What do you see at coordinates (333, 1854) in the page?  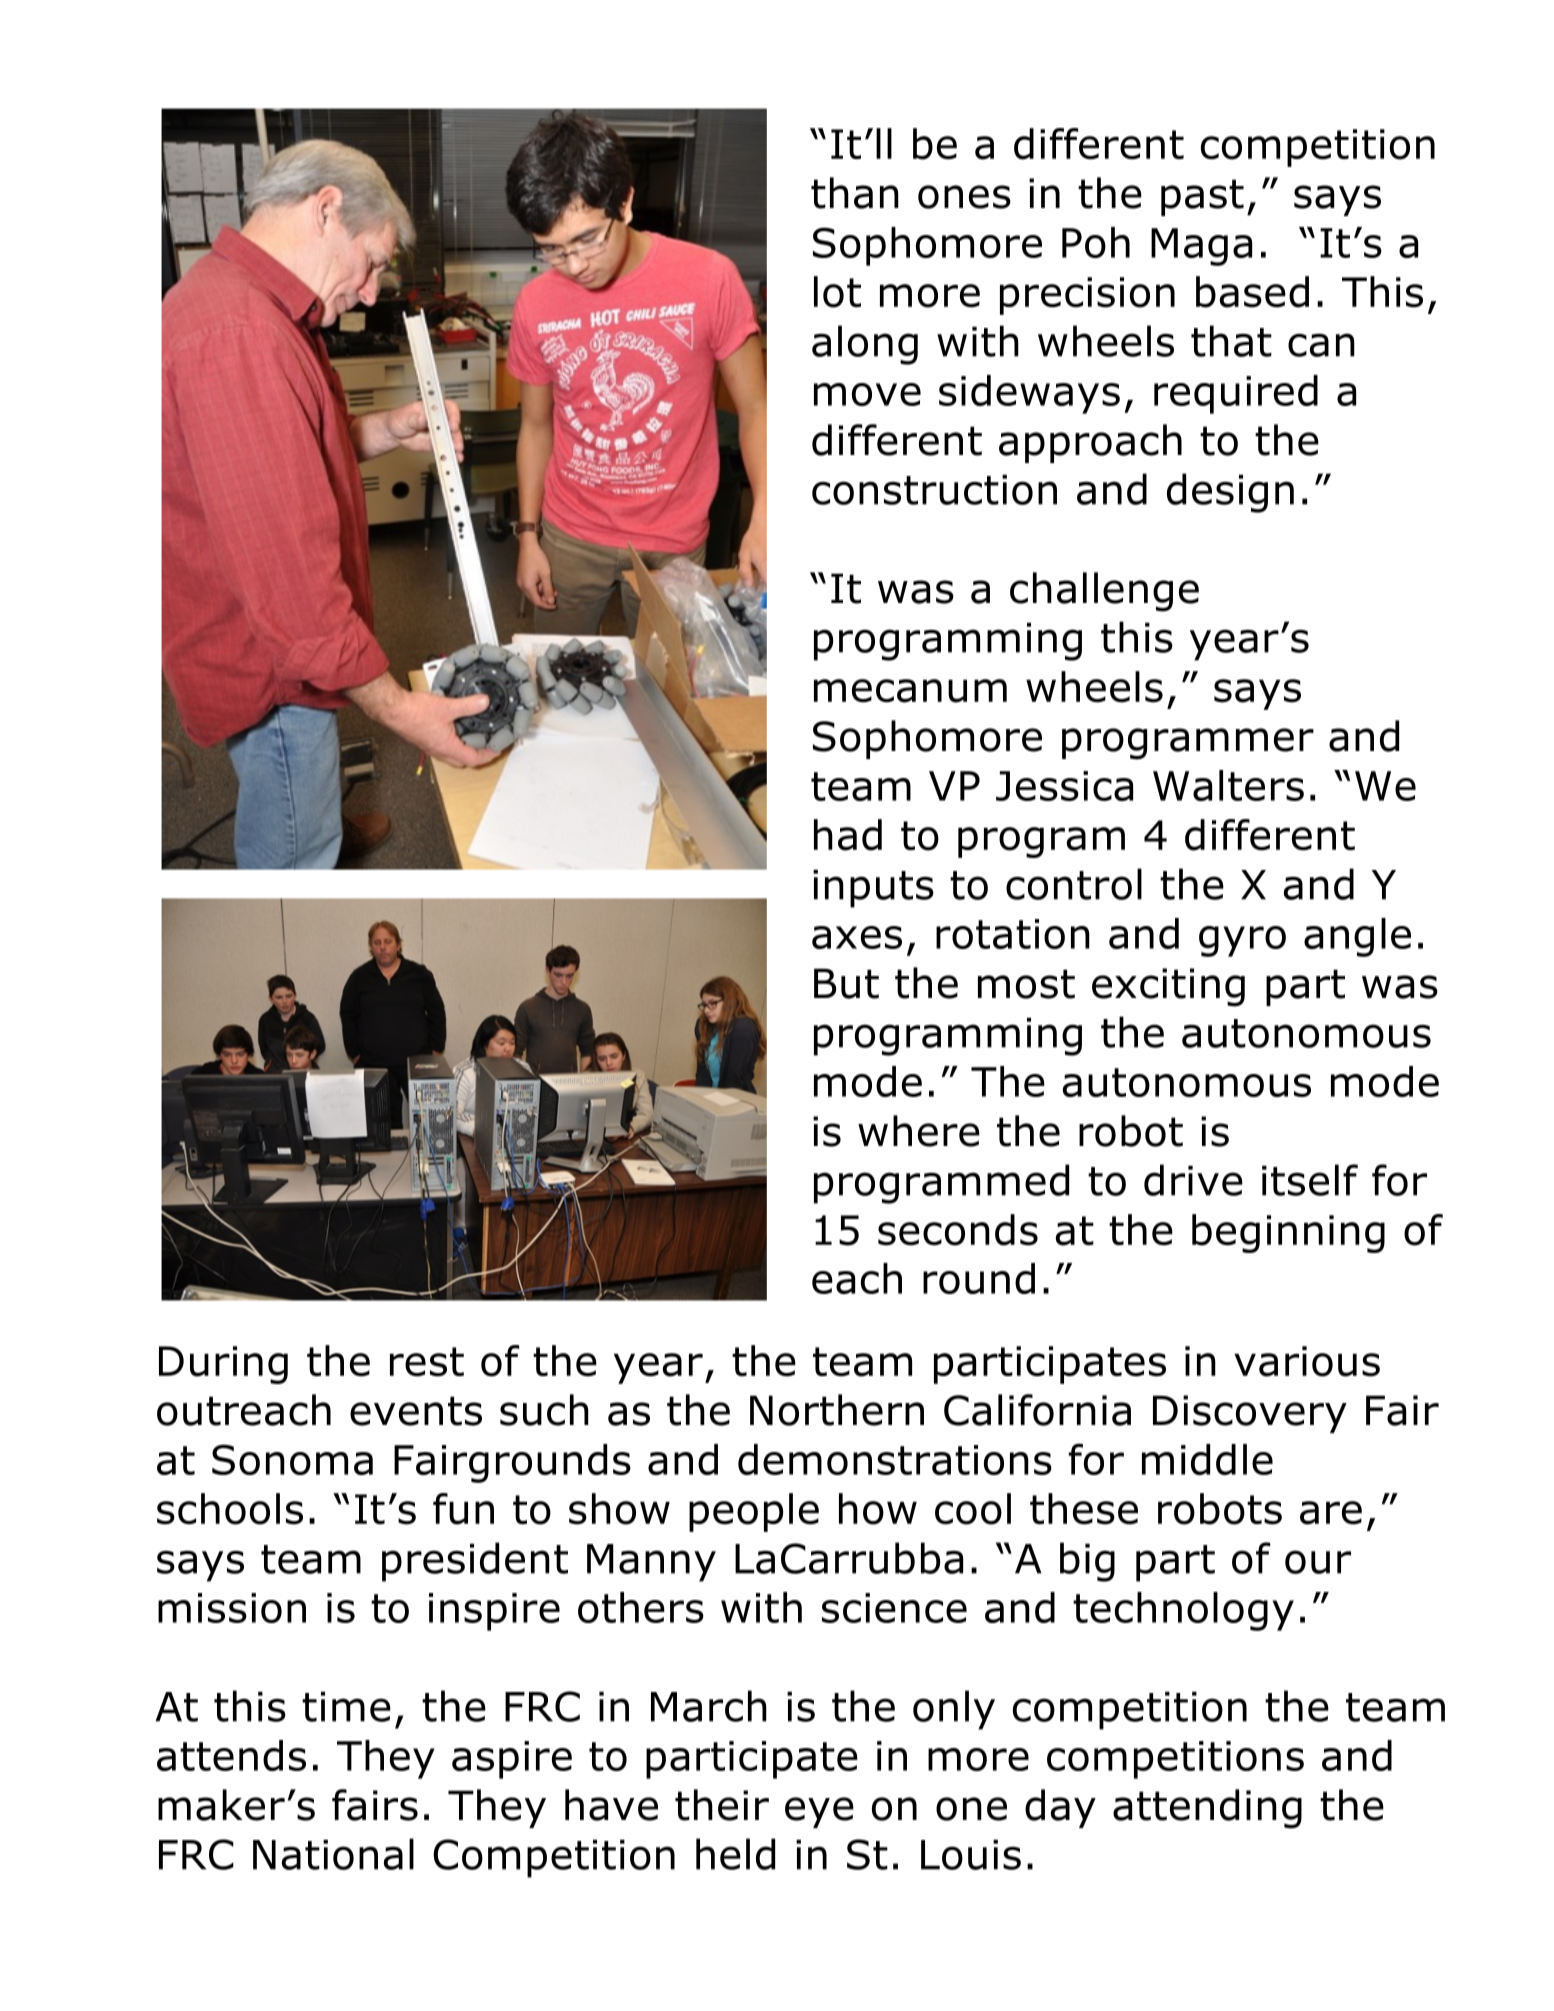 I see `National` at bounding box center [333, 1854].
